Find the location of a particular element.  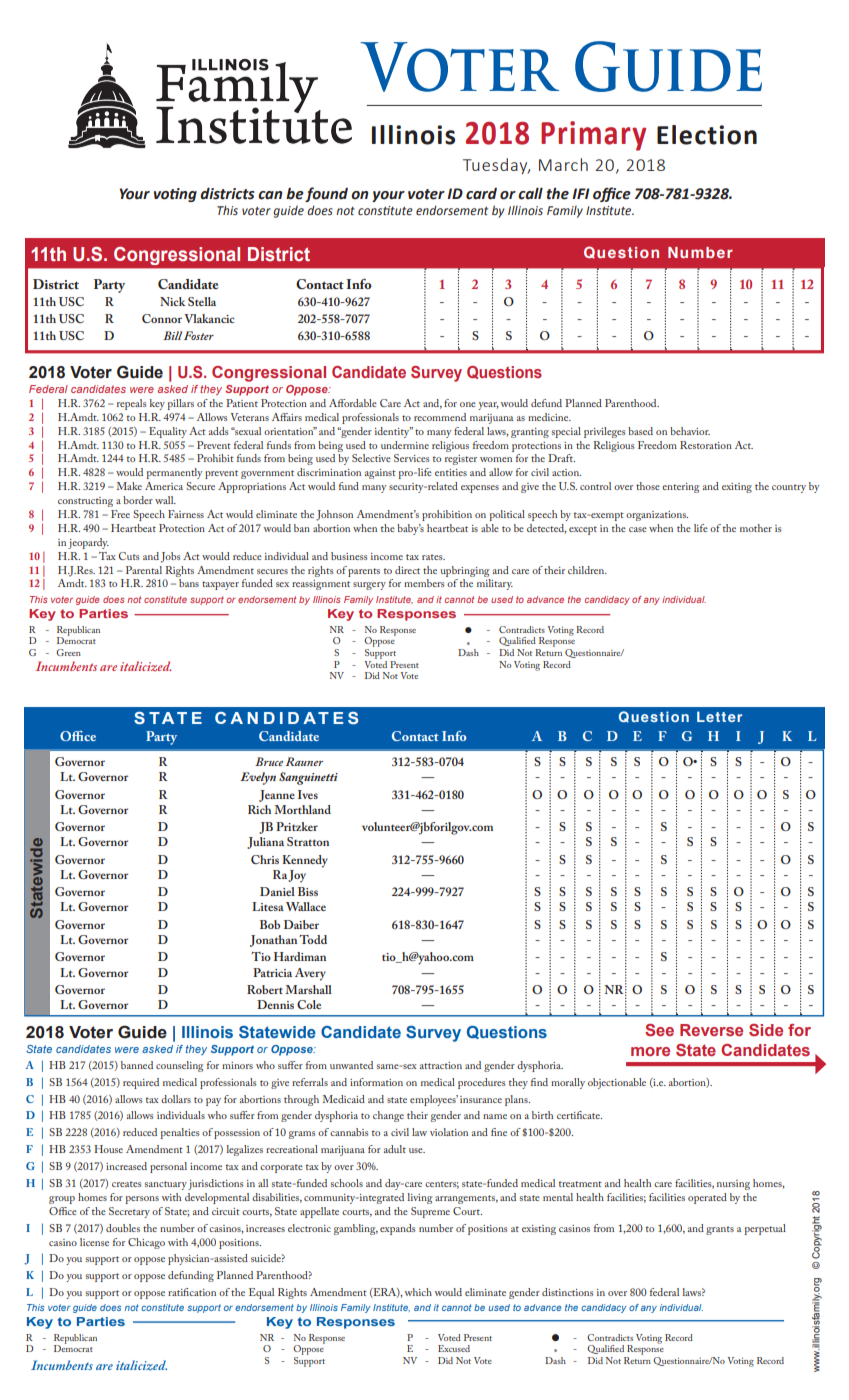

which is located at coordinates (418, 1292).
